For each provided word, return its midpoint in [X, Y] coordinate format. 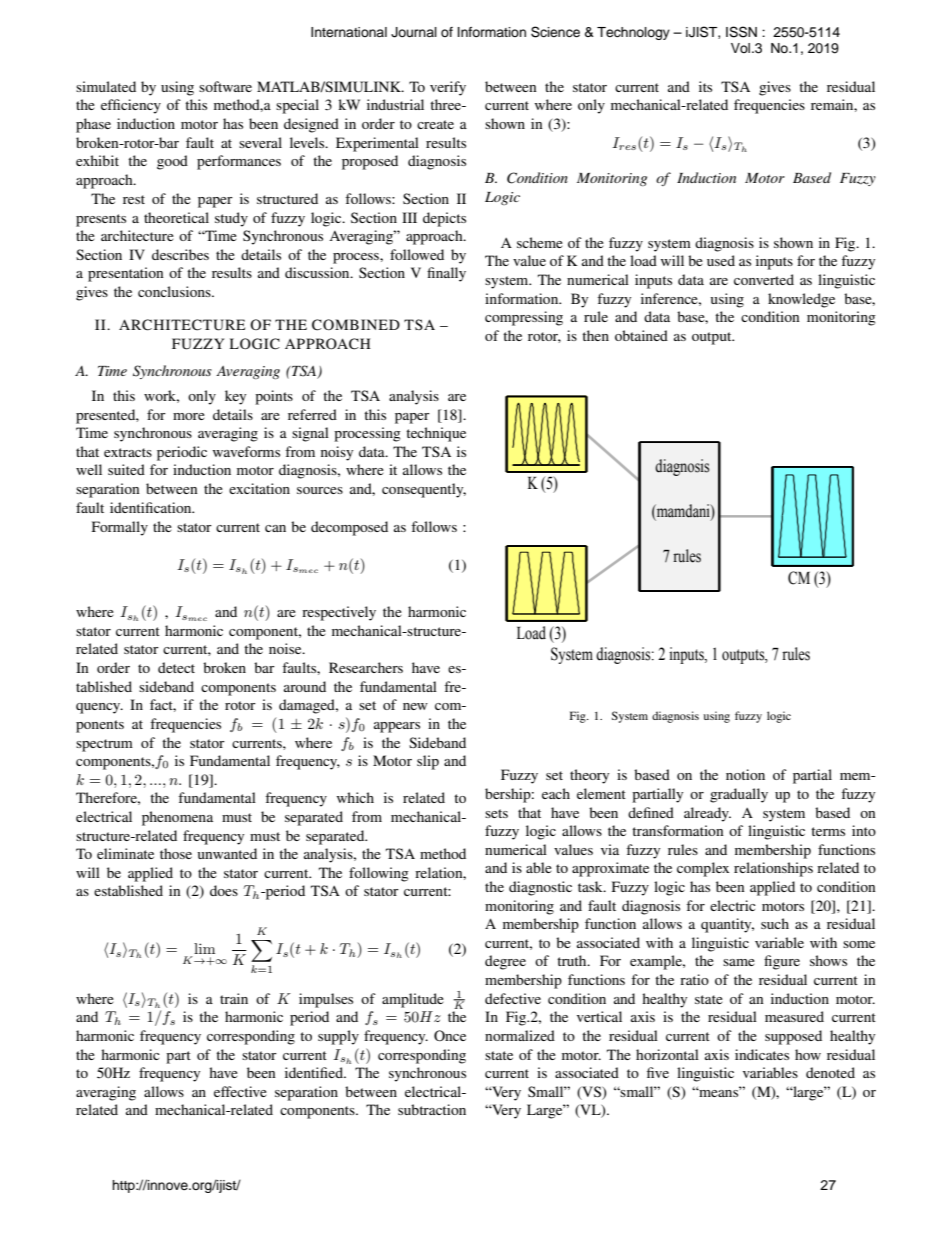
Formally [120, 528]
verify [448, 88]
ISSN [741, 32]
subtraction [432, 1109]
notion [745, 774]
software [225, 86]
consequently [424, 490]
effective [240, 1091]
